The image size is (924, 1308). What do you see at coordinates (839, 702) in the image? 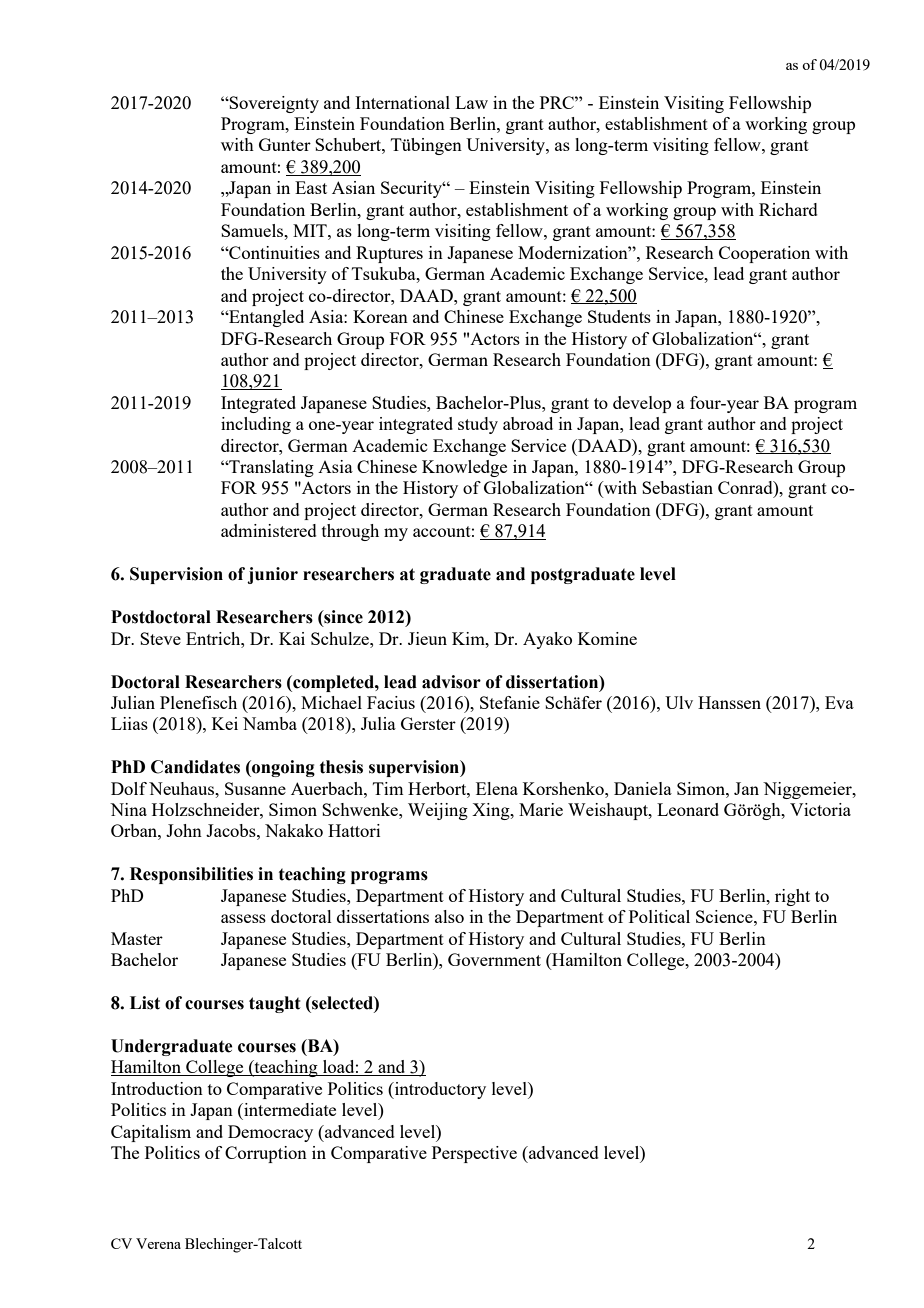
I see `Eva` at bounding box center [839, 702].
